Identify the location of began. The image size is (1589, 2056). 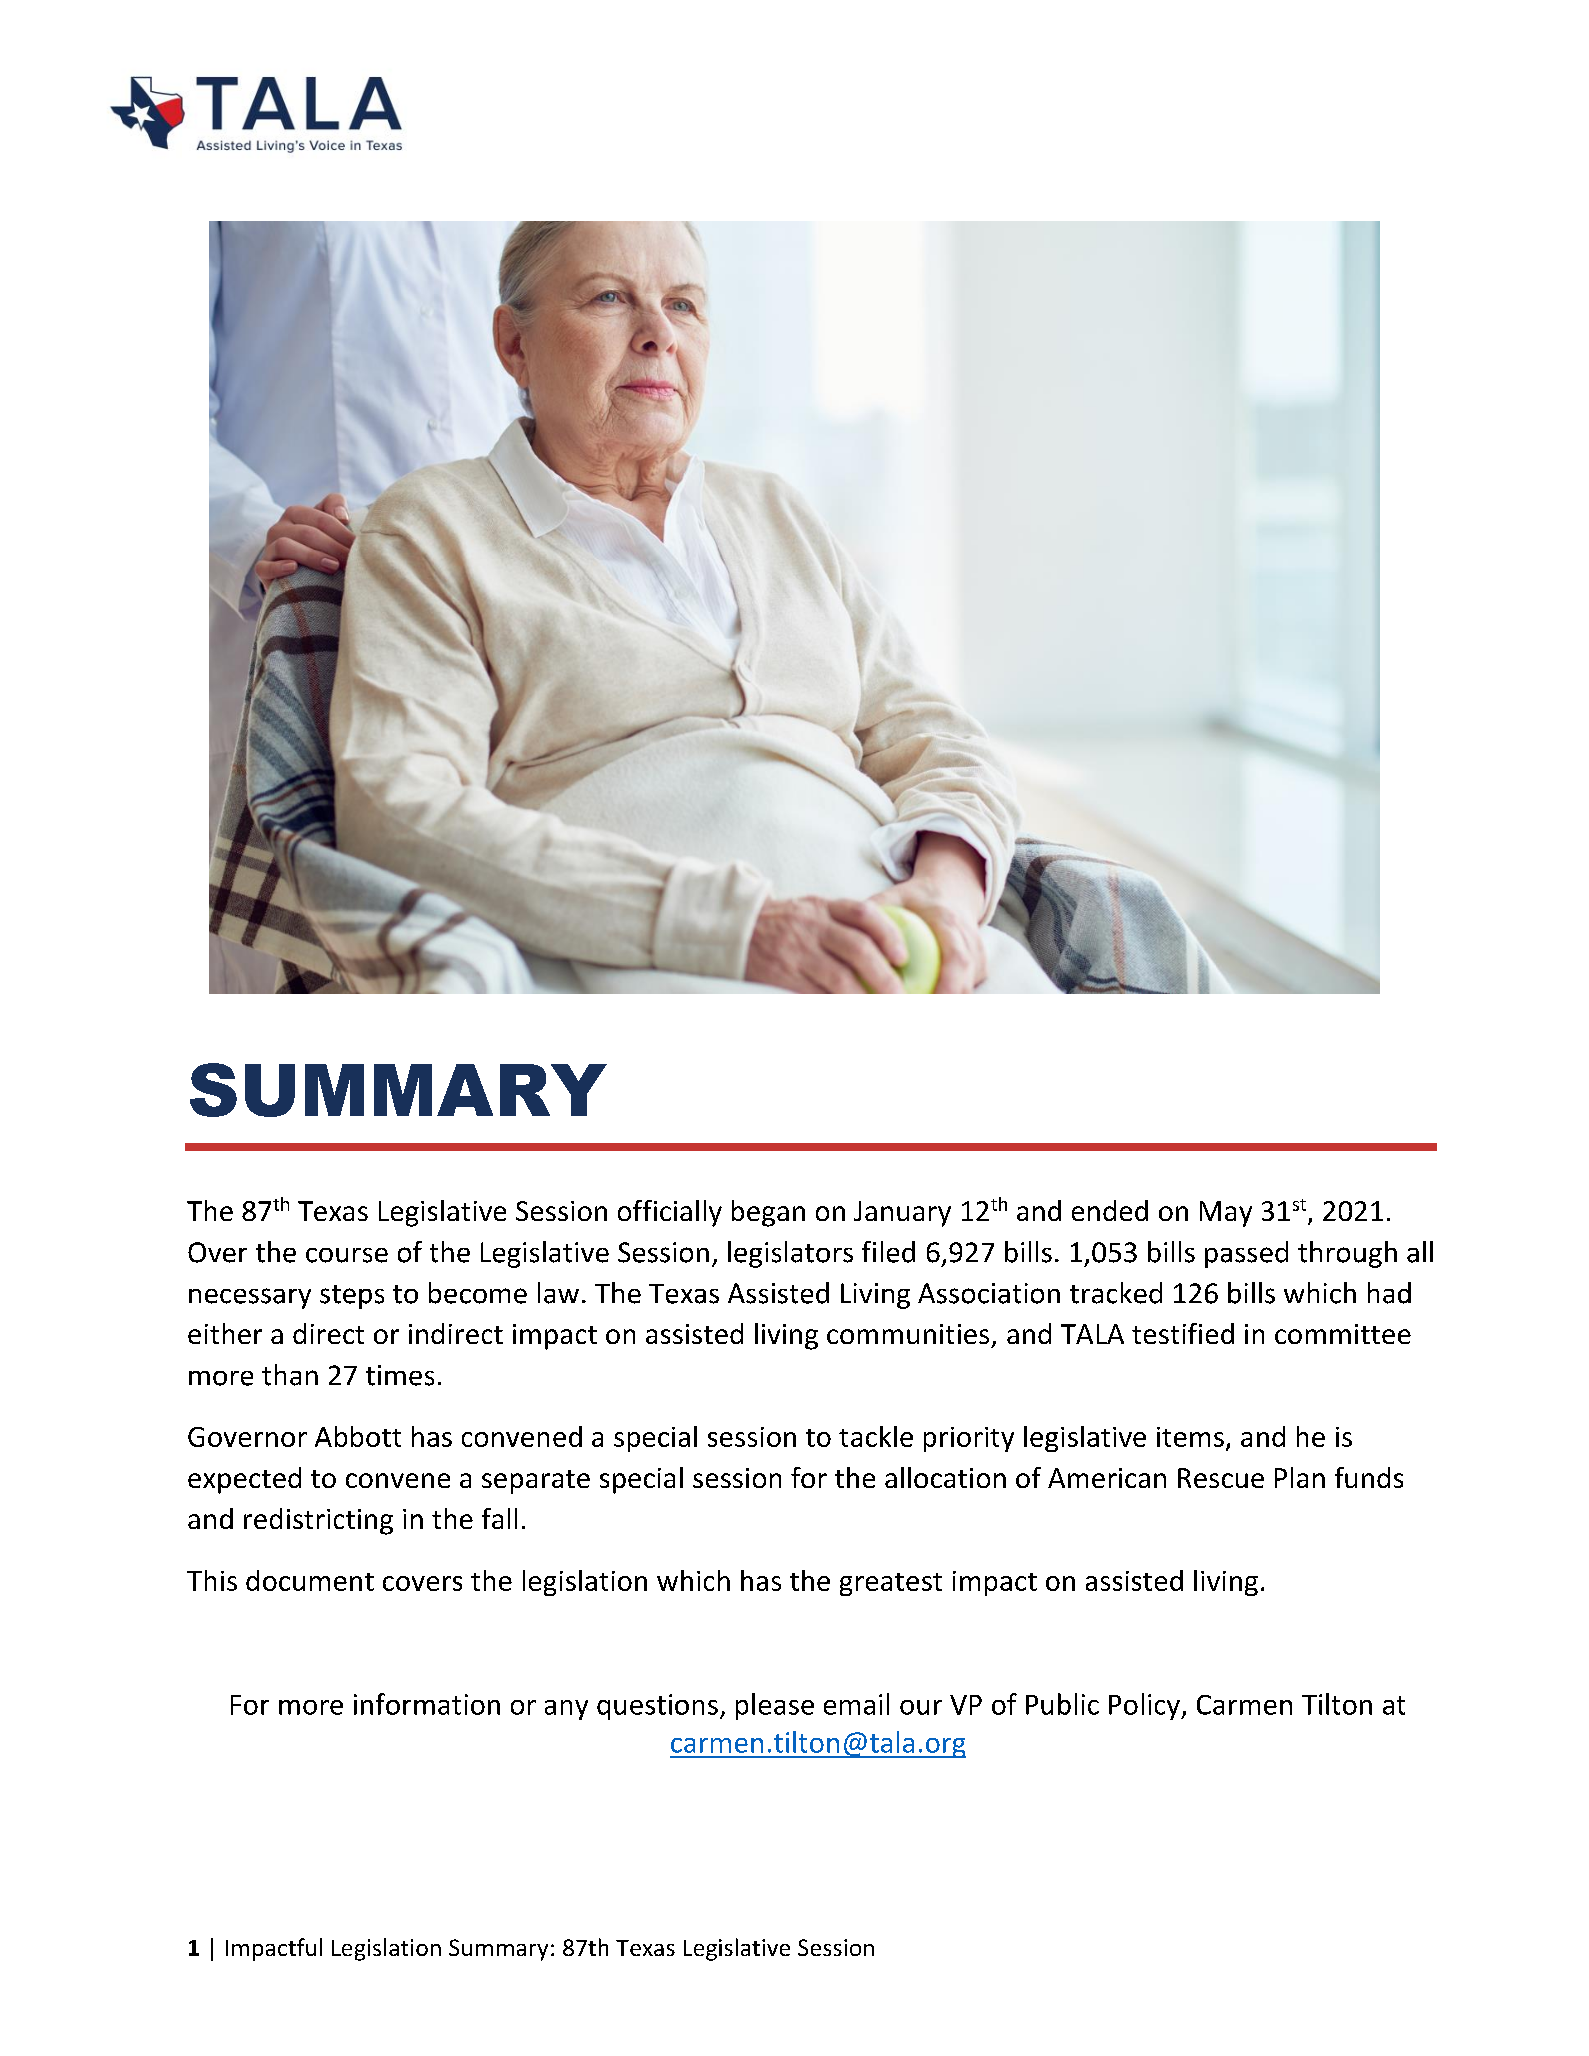
(768, 1213).
